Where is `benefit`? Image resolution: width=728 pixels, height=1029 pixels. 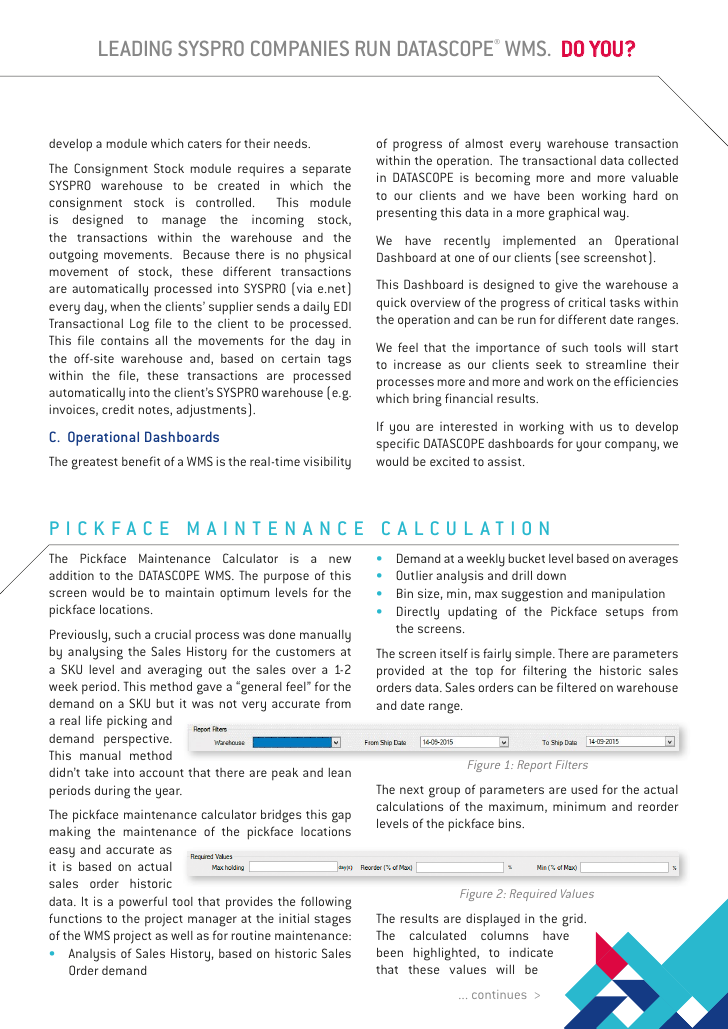
benefit is located at coordinates (141, 461).
